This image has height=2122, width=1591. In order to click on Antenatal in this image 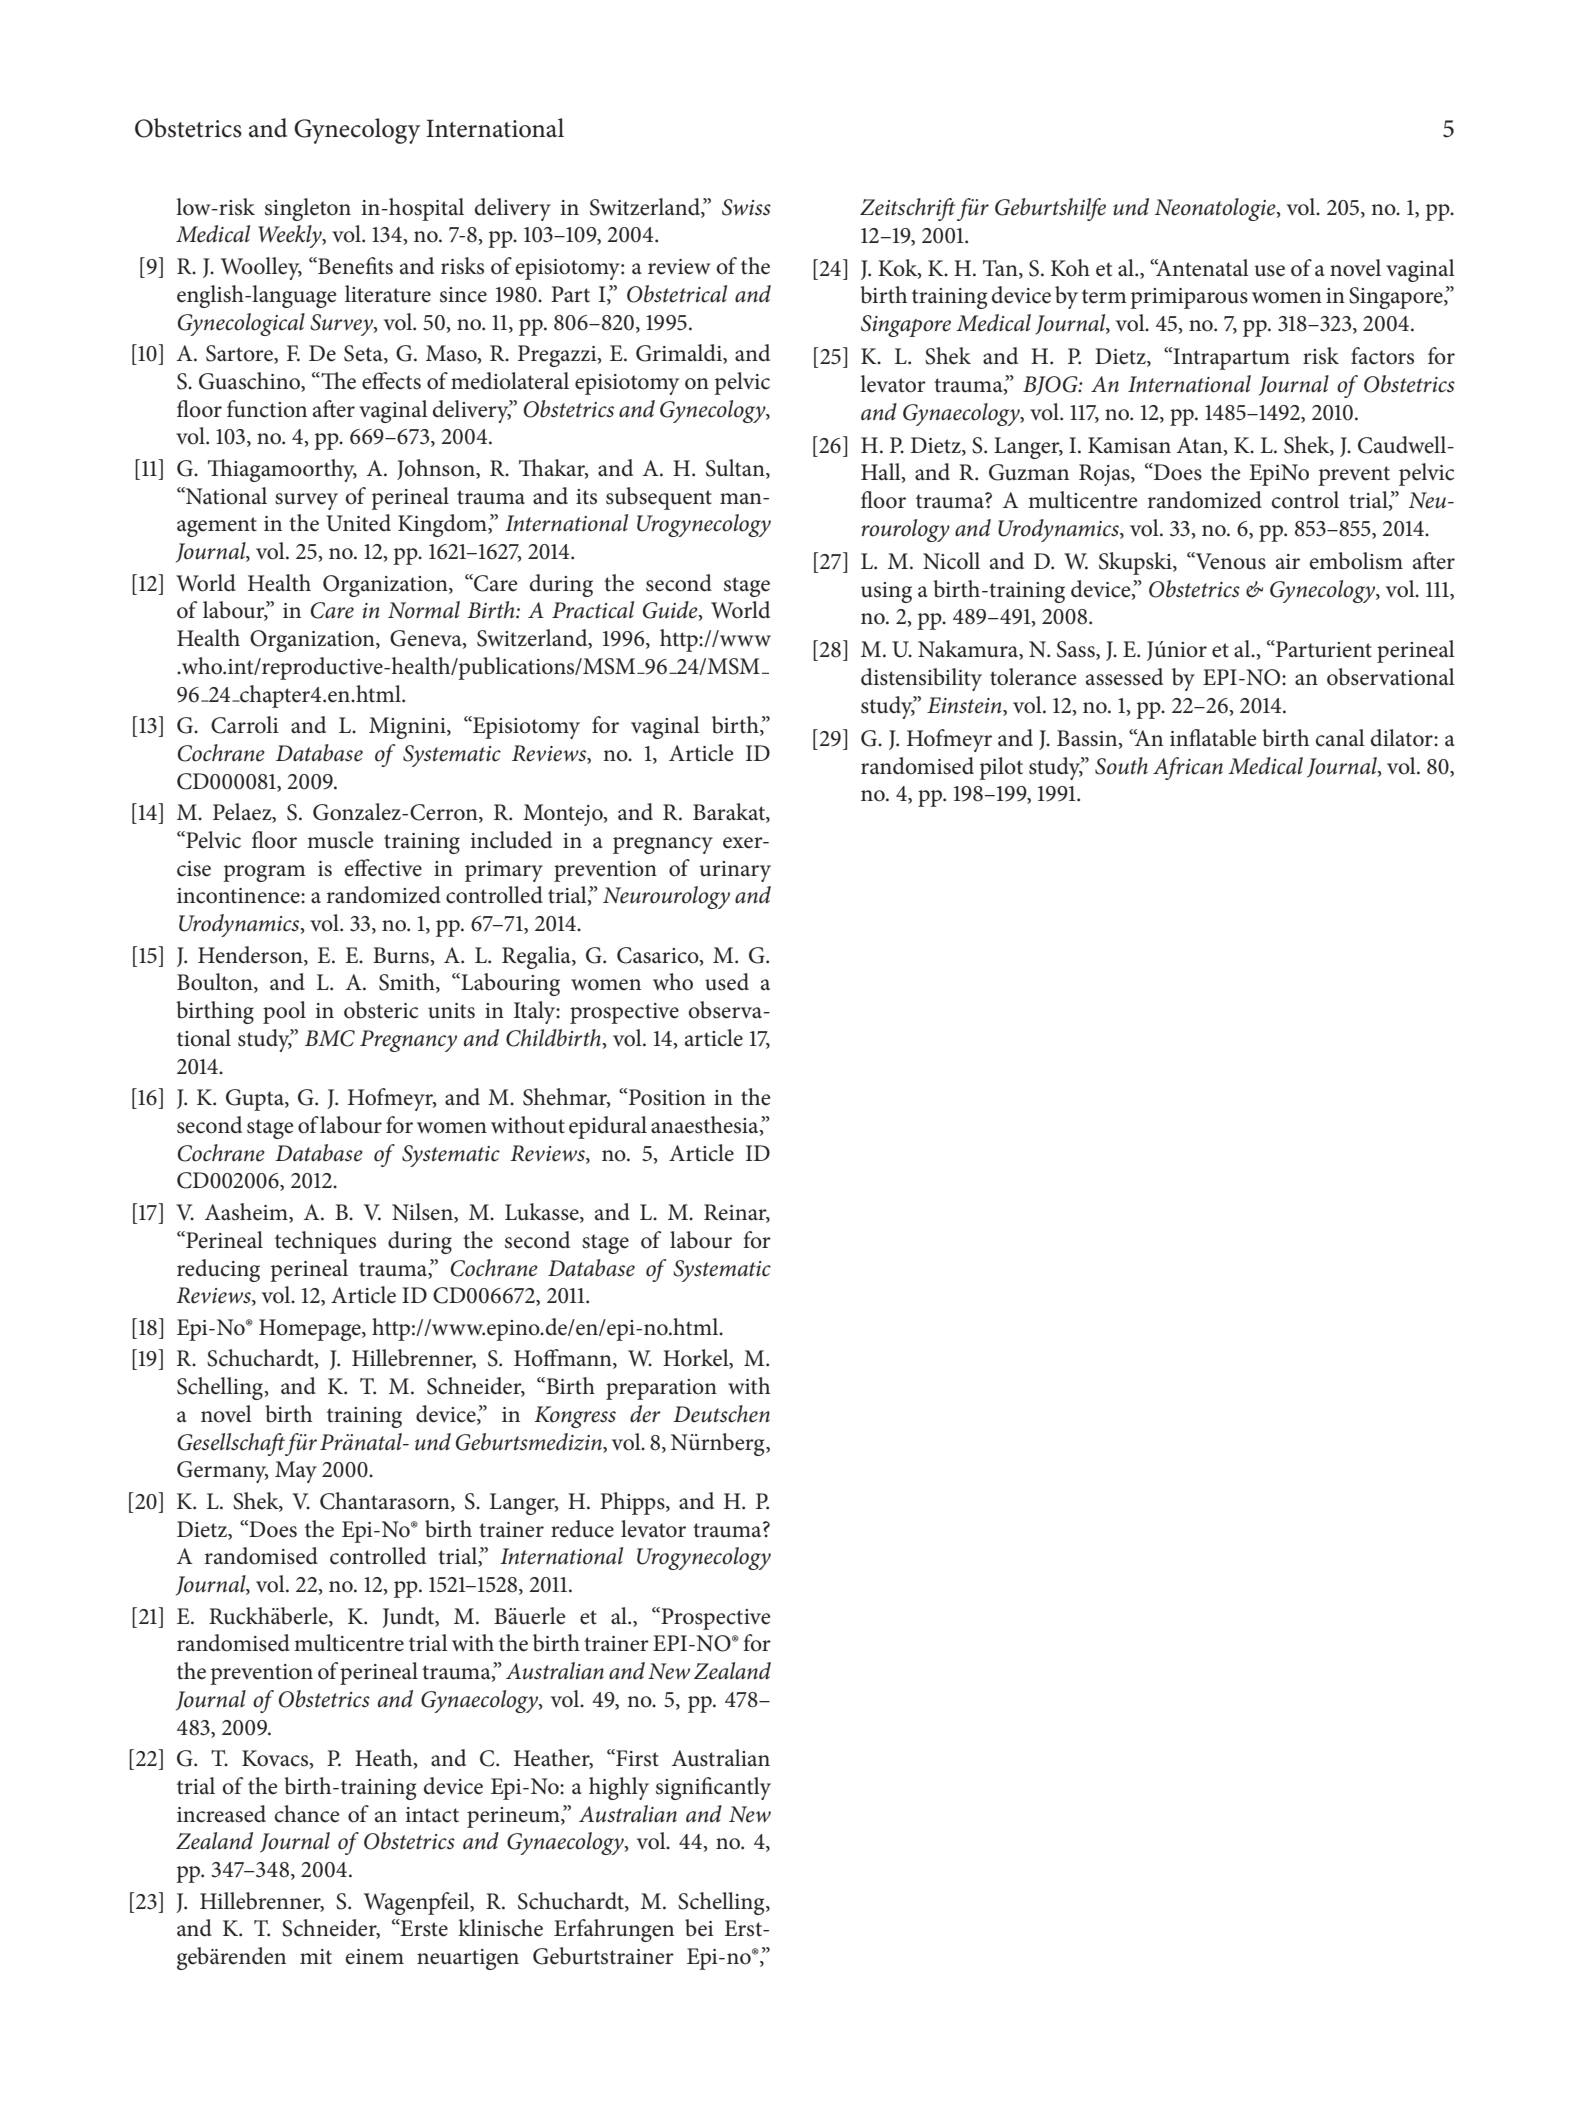, I will do `click(1201, 268)`.
